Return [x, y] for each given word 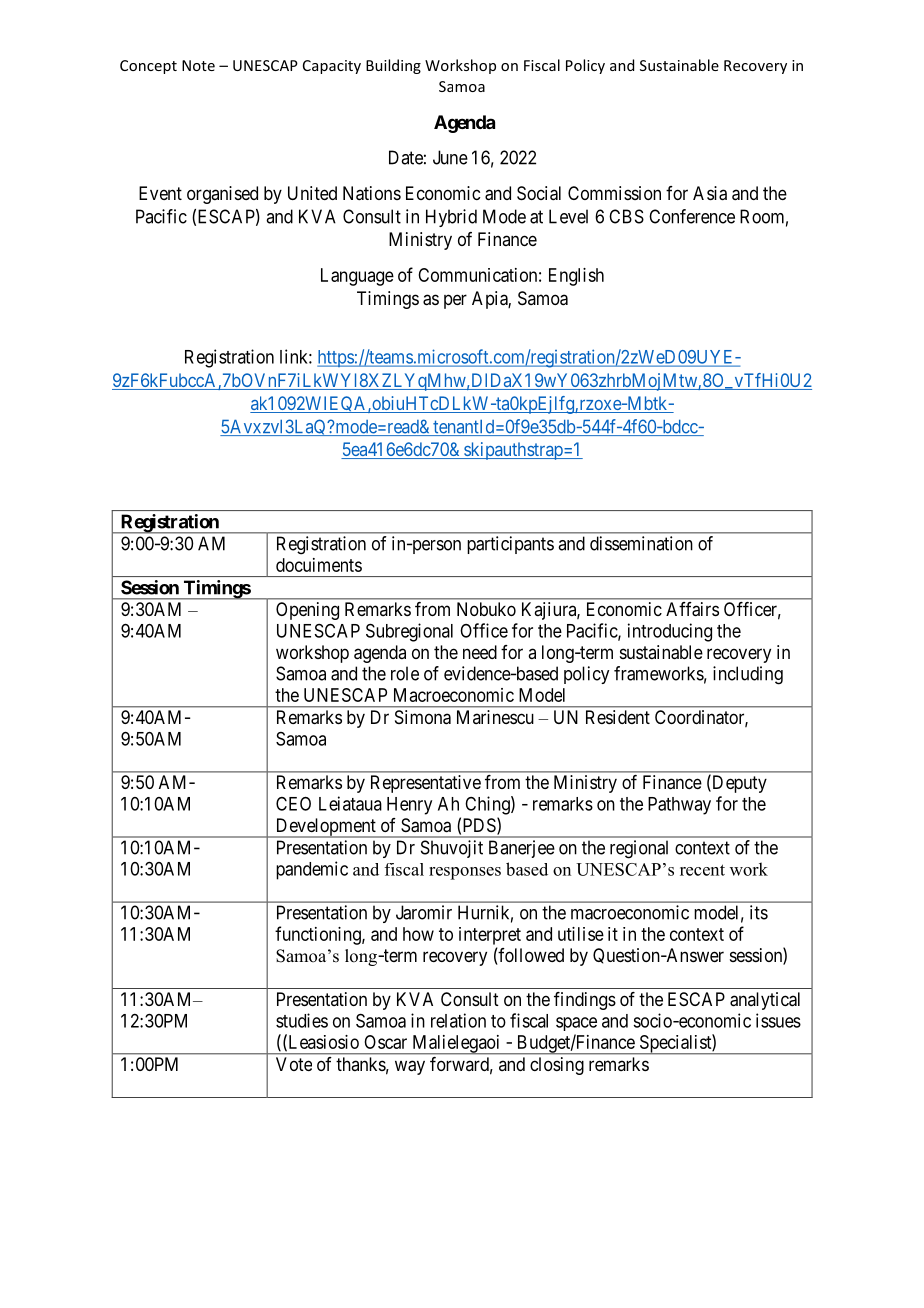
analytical [765, 1001]
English [576, 277]
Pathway [679, 806]
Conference [692, 216]
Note [198, 65]
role [405, 673]
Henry [409, 806]
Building [393, 66]
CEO [293, 804]
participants [510, 545]
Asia [710, 193]
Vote [294, 1064]
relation [458, 1020]
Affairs [692, 609]
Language [357, 277]
